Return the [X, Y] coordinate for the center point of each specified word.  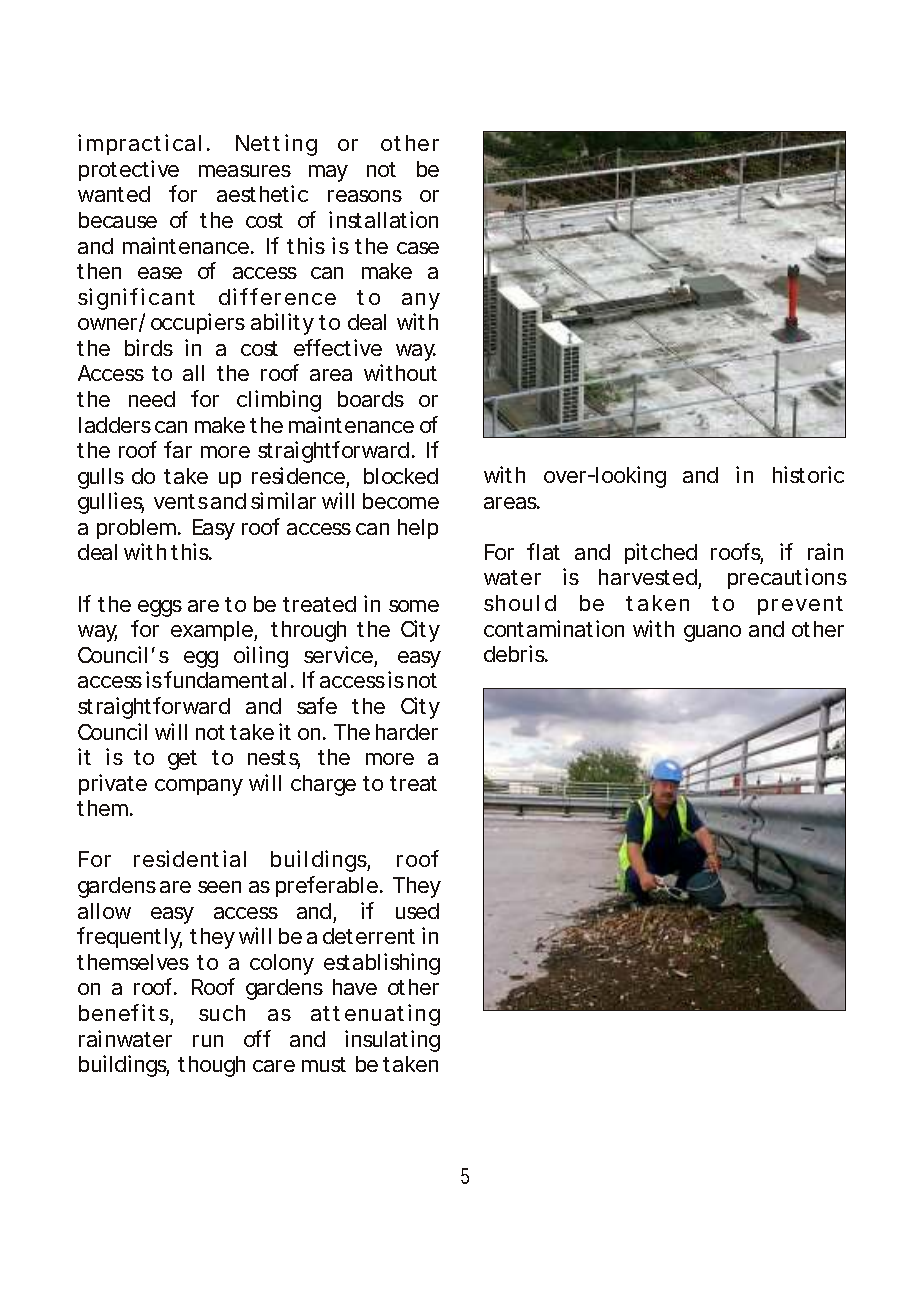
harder [407, 732]
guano [712, 633]
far [178, 449]
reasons [365, 196]
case [418, 248]
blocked [401, 476]
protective [129, 170]
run [208, 1041]
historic [808, 474]
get [182, 760]
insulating [392, 1041]
